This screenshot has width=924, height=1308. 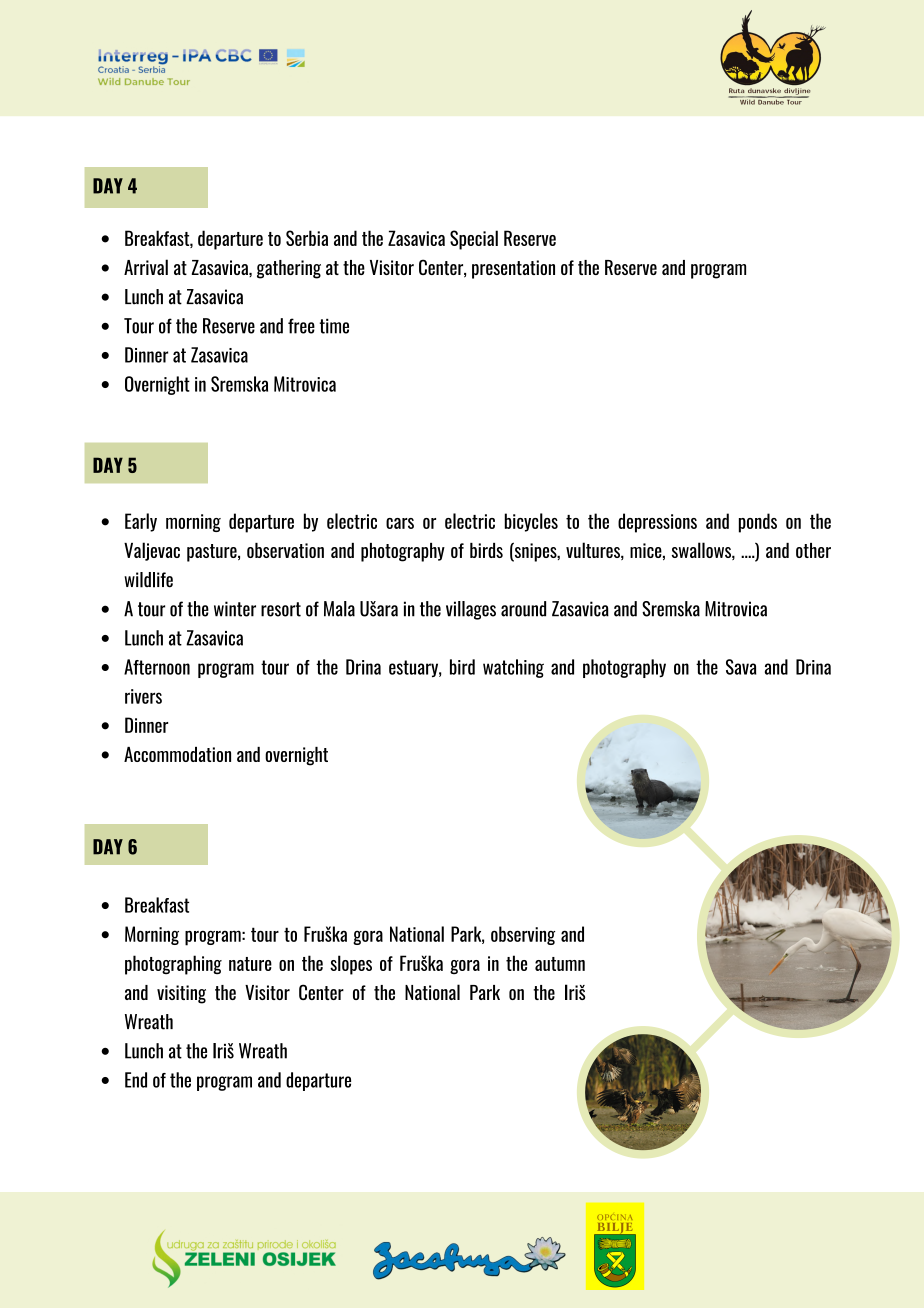 I want to click on Early, so click(x=141, y=522).
